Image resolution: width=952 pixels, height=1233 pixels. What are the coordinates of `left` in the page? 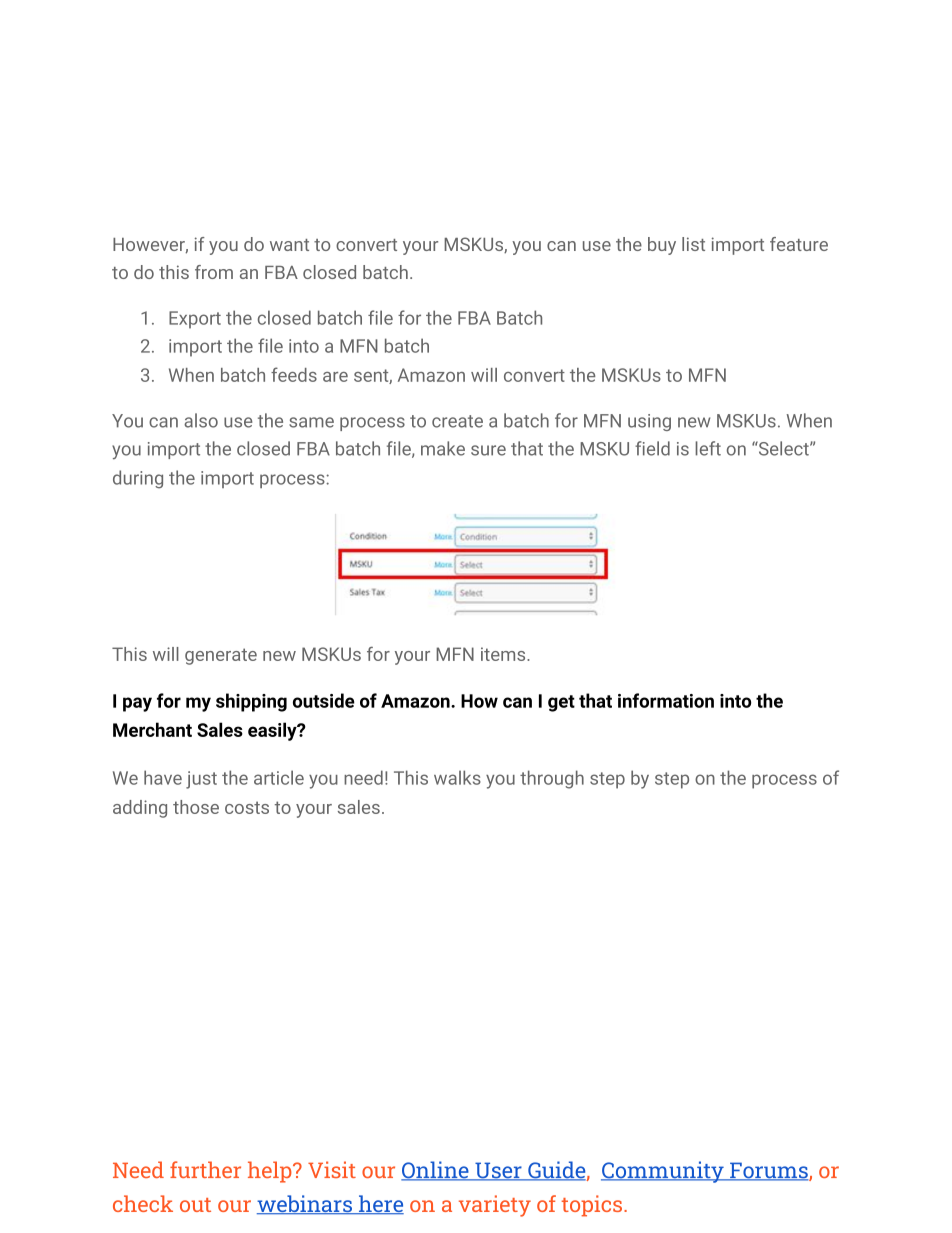 It's located at (708, 448).
